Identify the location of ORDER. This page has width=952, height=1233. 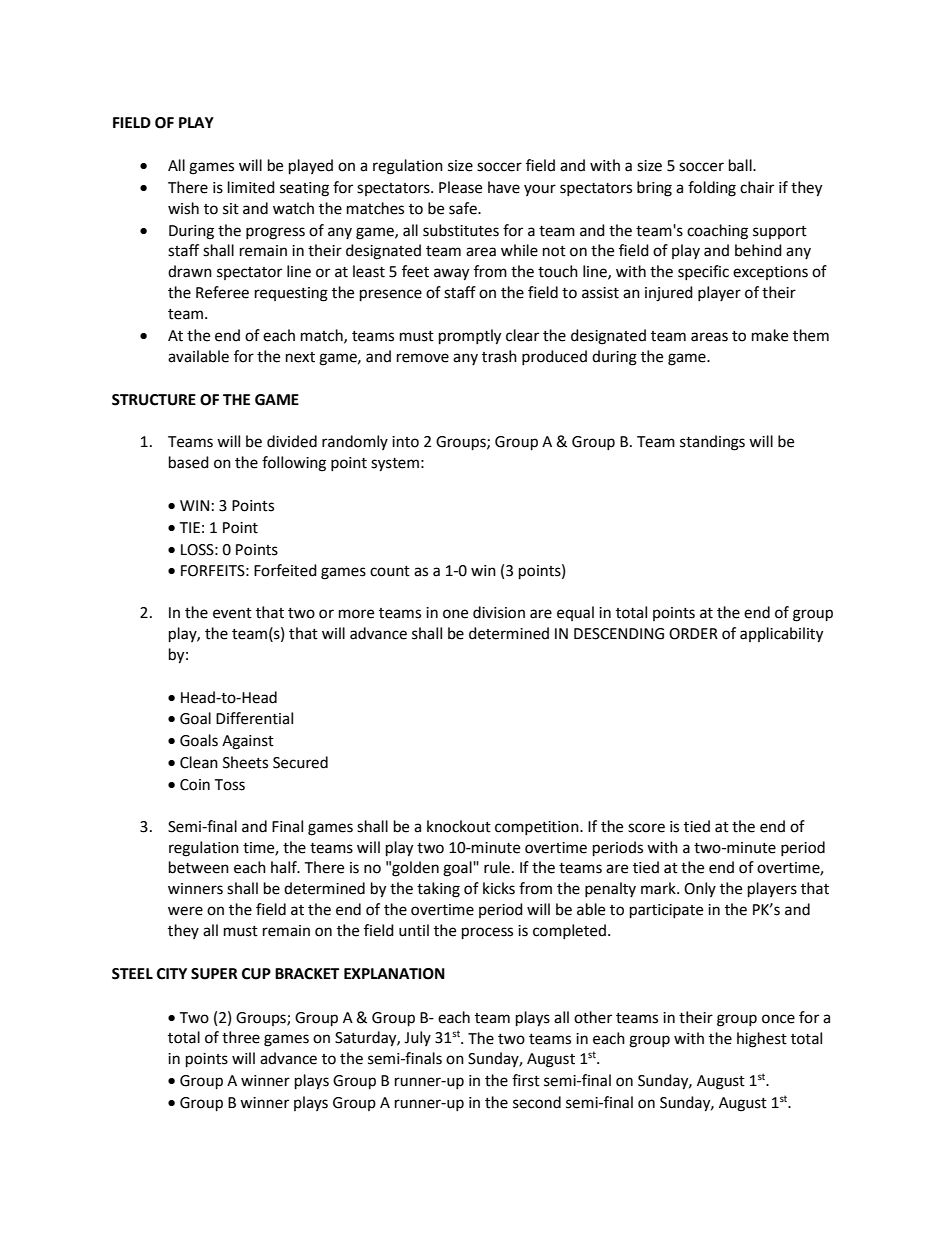
(693, 634).
